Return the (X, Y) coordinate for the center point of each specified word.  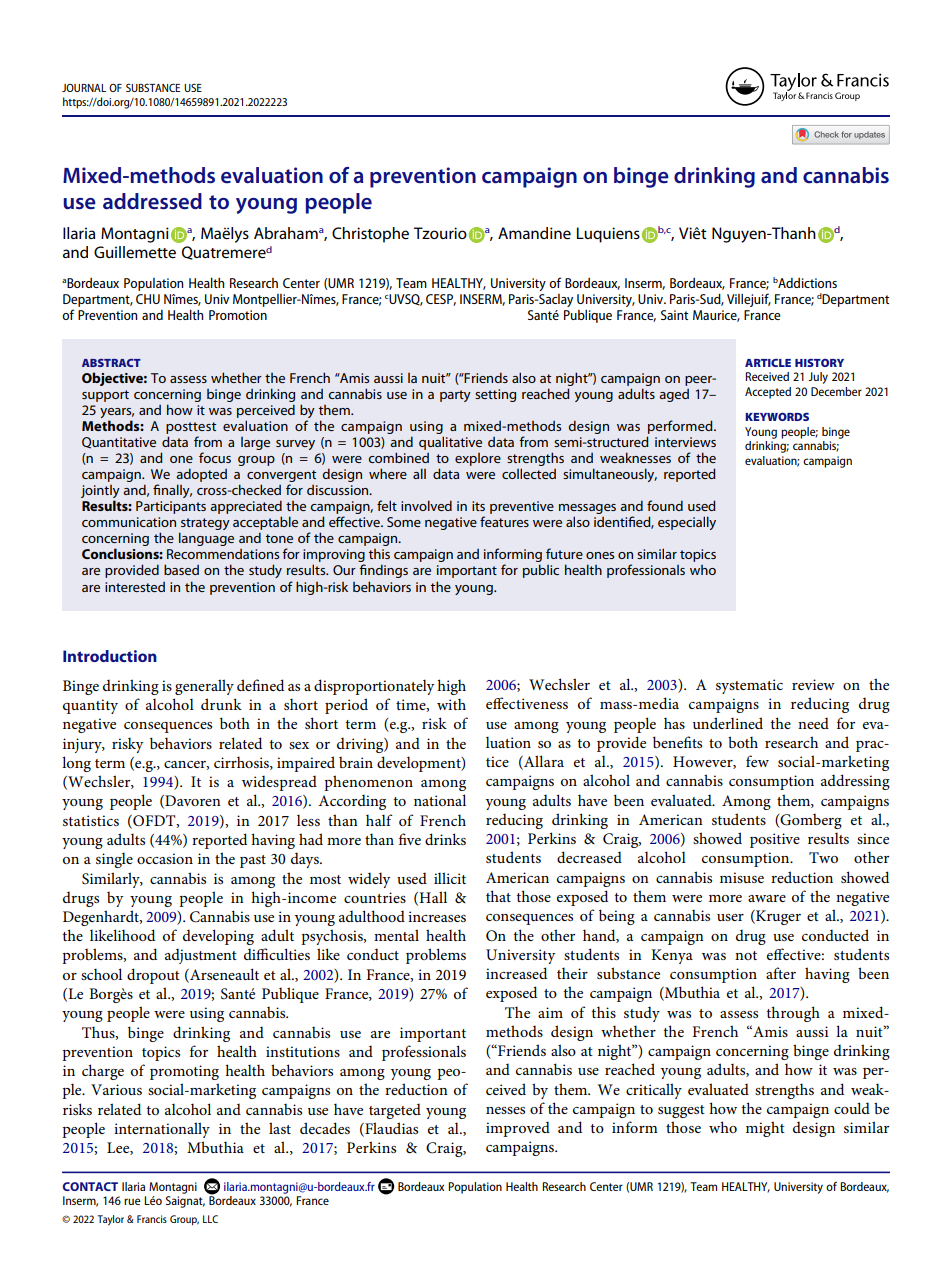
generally (204, 687)
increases (437, 916)
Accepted (768, 393)
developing (218, 937)
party (455, 396)
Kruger (777, 917)
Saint (675, 315)
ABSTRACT (111, 363)
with (451, 704)
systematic (749, 686)
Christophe (370, 235)
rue (132, 1201)
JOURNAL (84, 88)
